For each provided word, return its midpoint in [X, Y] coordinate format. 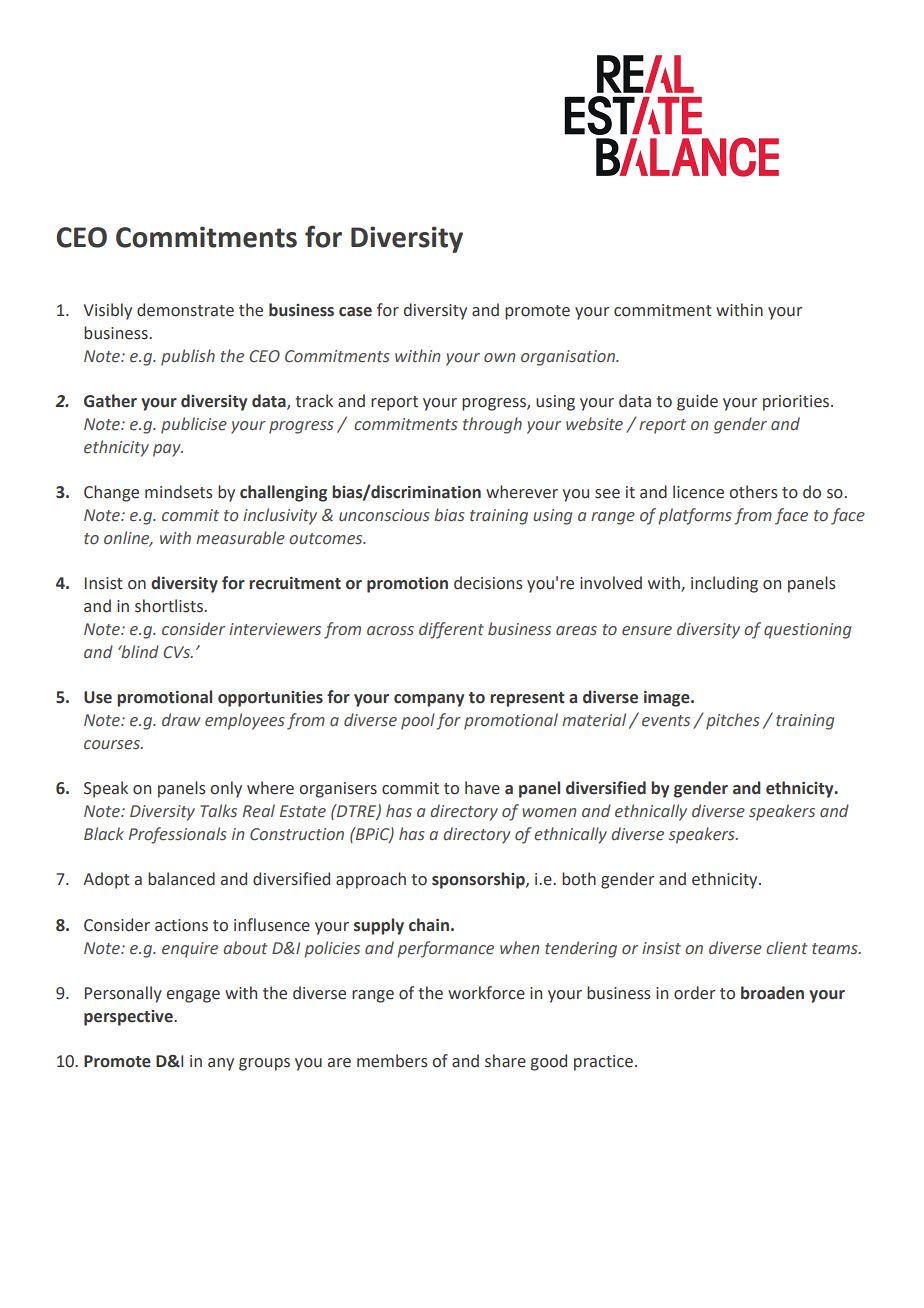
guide [697, 402]
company [429, 700]
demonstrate [185, 310]
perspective [129, 1018]
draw [181, 719]
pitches [733, 721]
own [500, 358]
